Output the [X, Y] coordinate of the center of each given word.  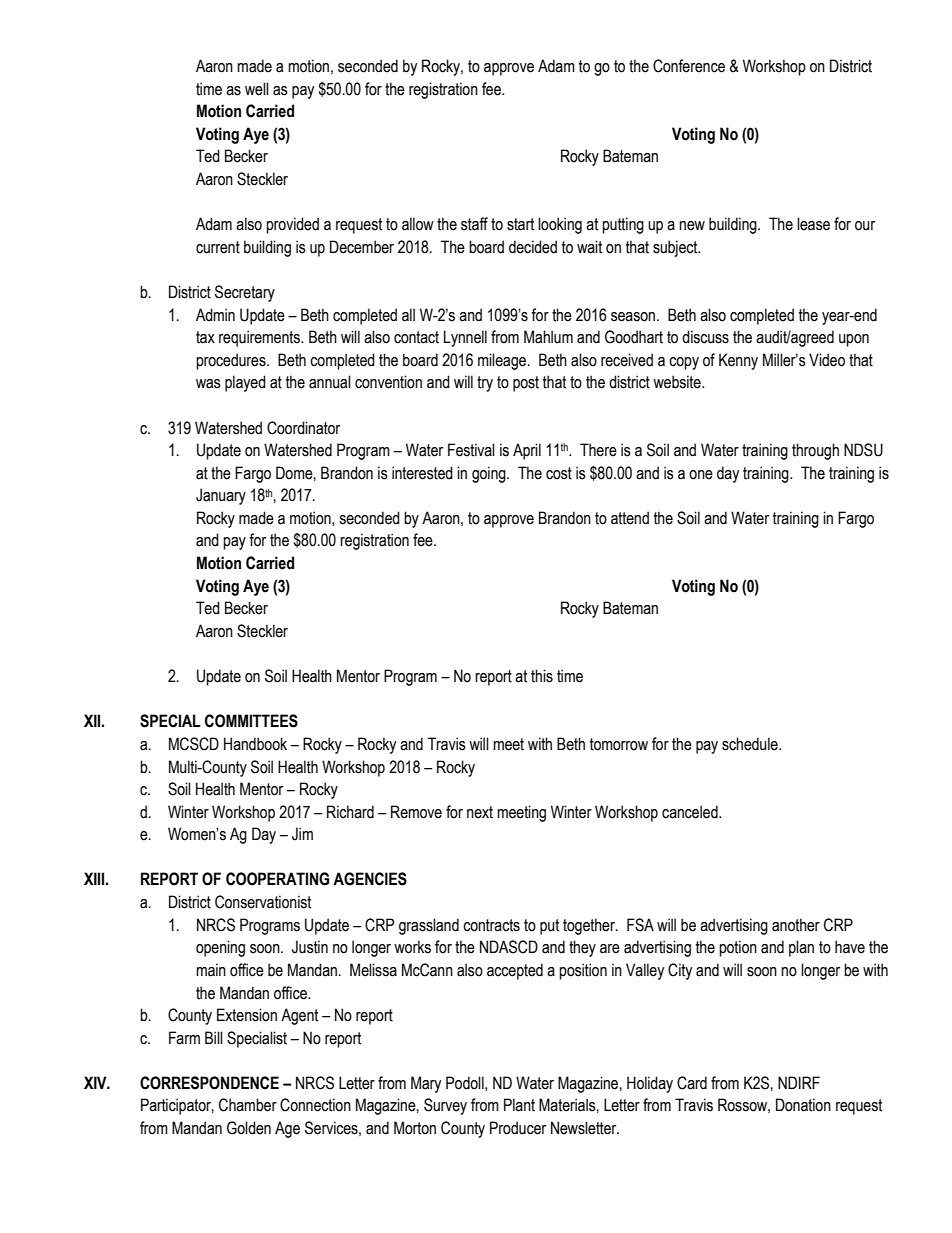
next [480, 812]
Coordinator [303, 428]
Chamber [248, 1105]
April [527, 451]
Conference [689, 66]
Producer [518, 1128]
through [815, 451]
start [520, 224]
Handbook [255, 744]
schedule [751, 744]
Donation [803, 1105]
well [257, 89]
